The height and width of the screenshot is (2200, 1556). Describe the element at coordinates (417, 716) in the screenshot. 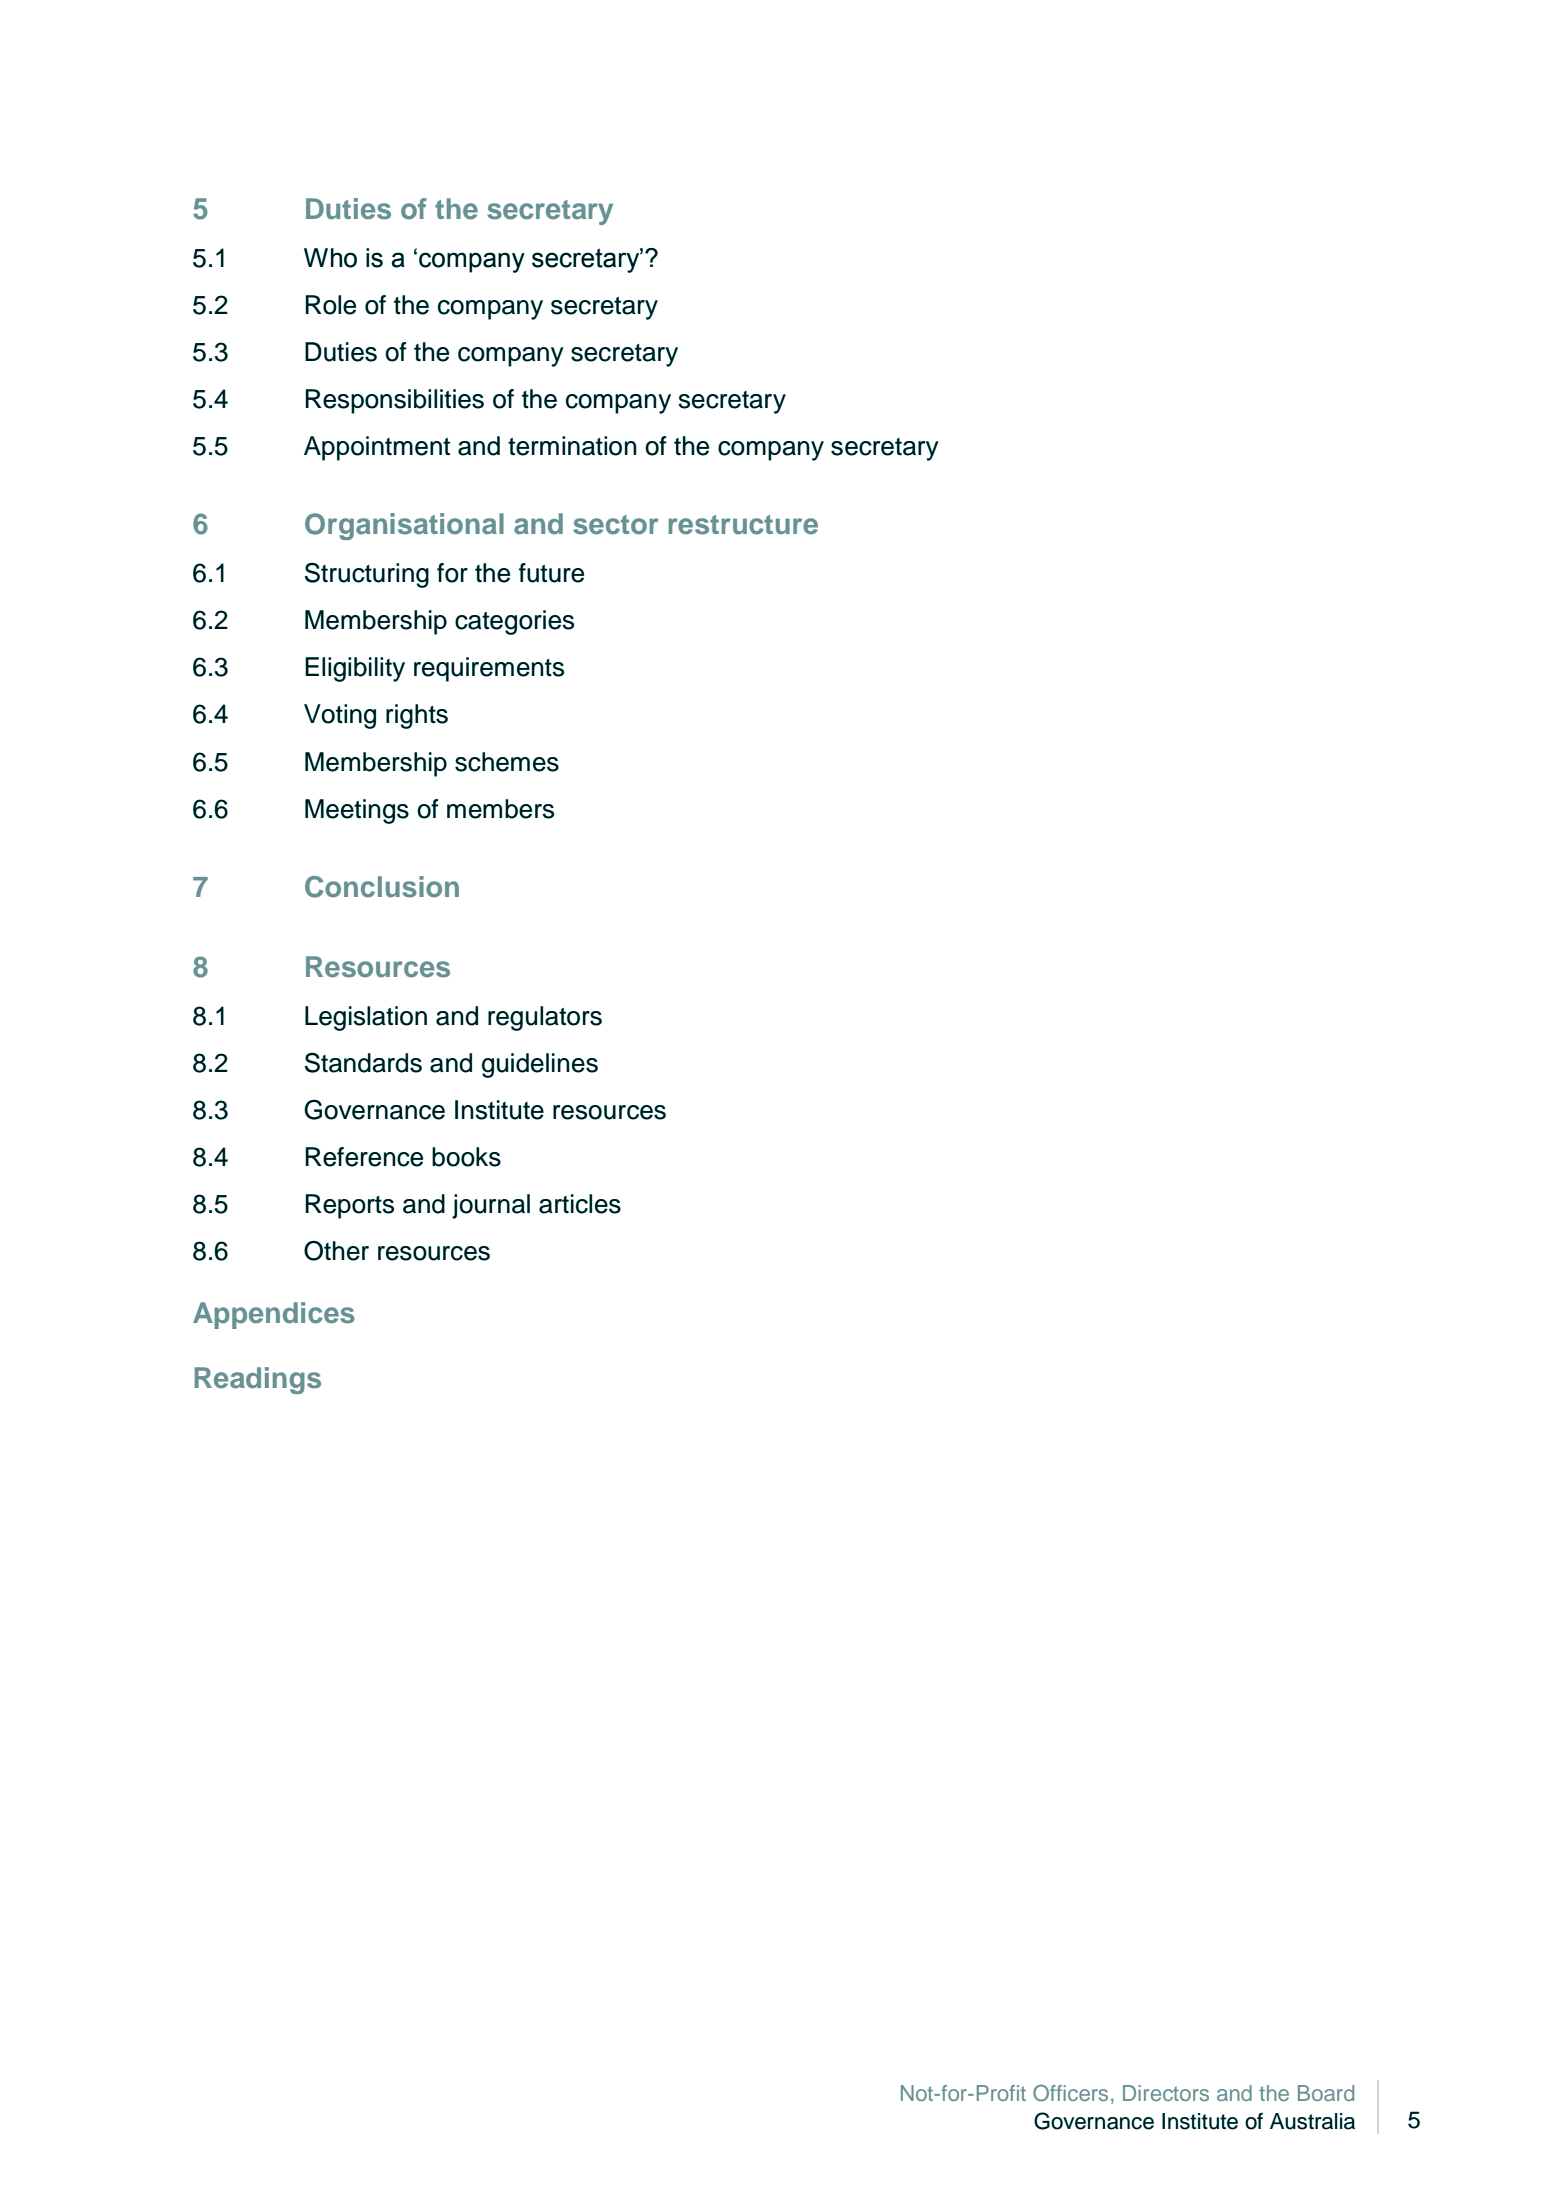

I see `rights` at that location.
